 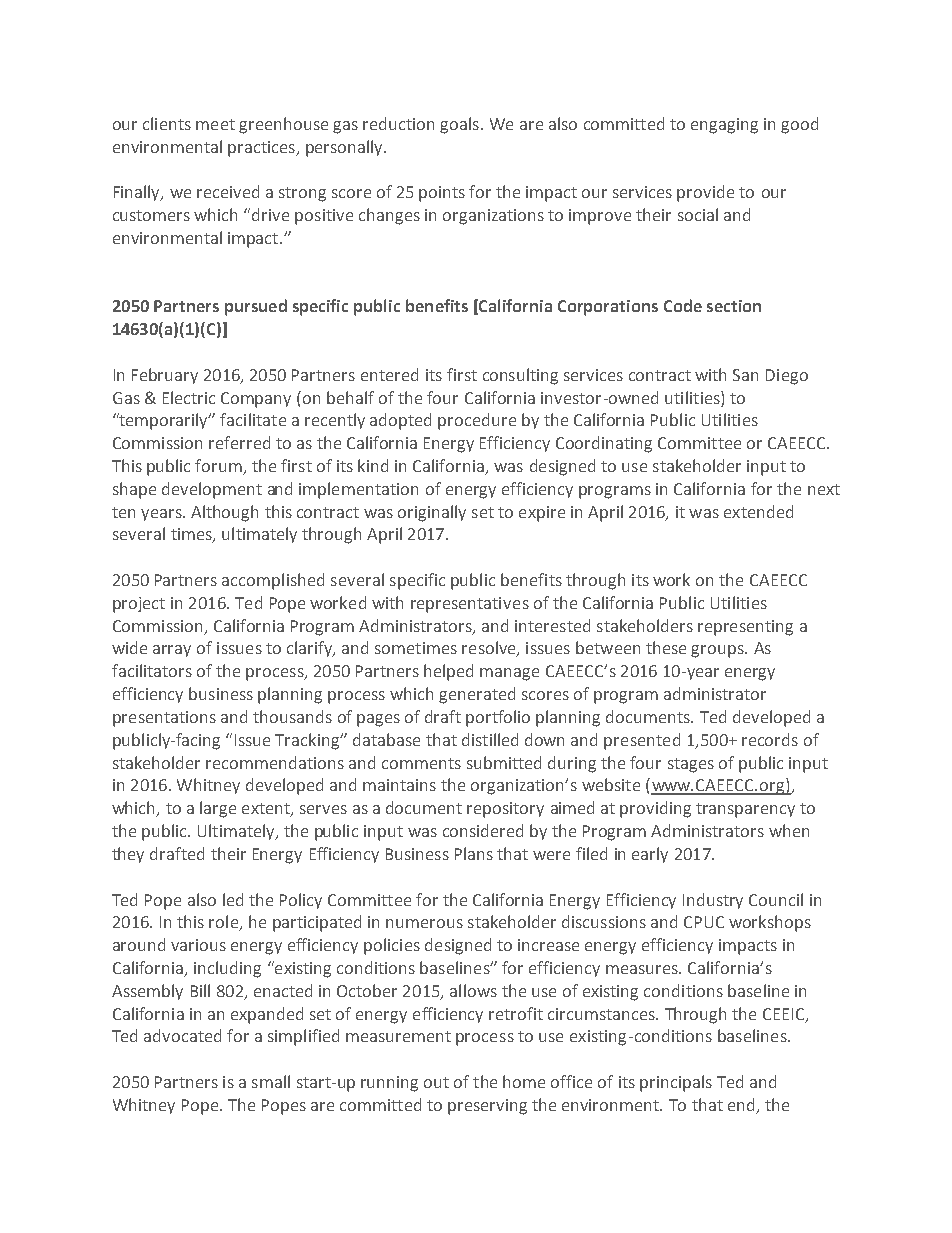 I want to click on procedure, so click(x=477, y=421).
